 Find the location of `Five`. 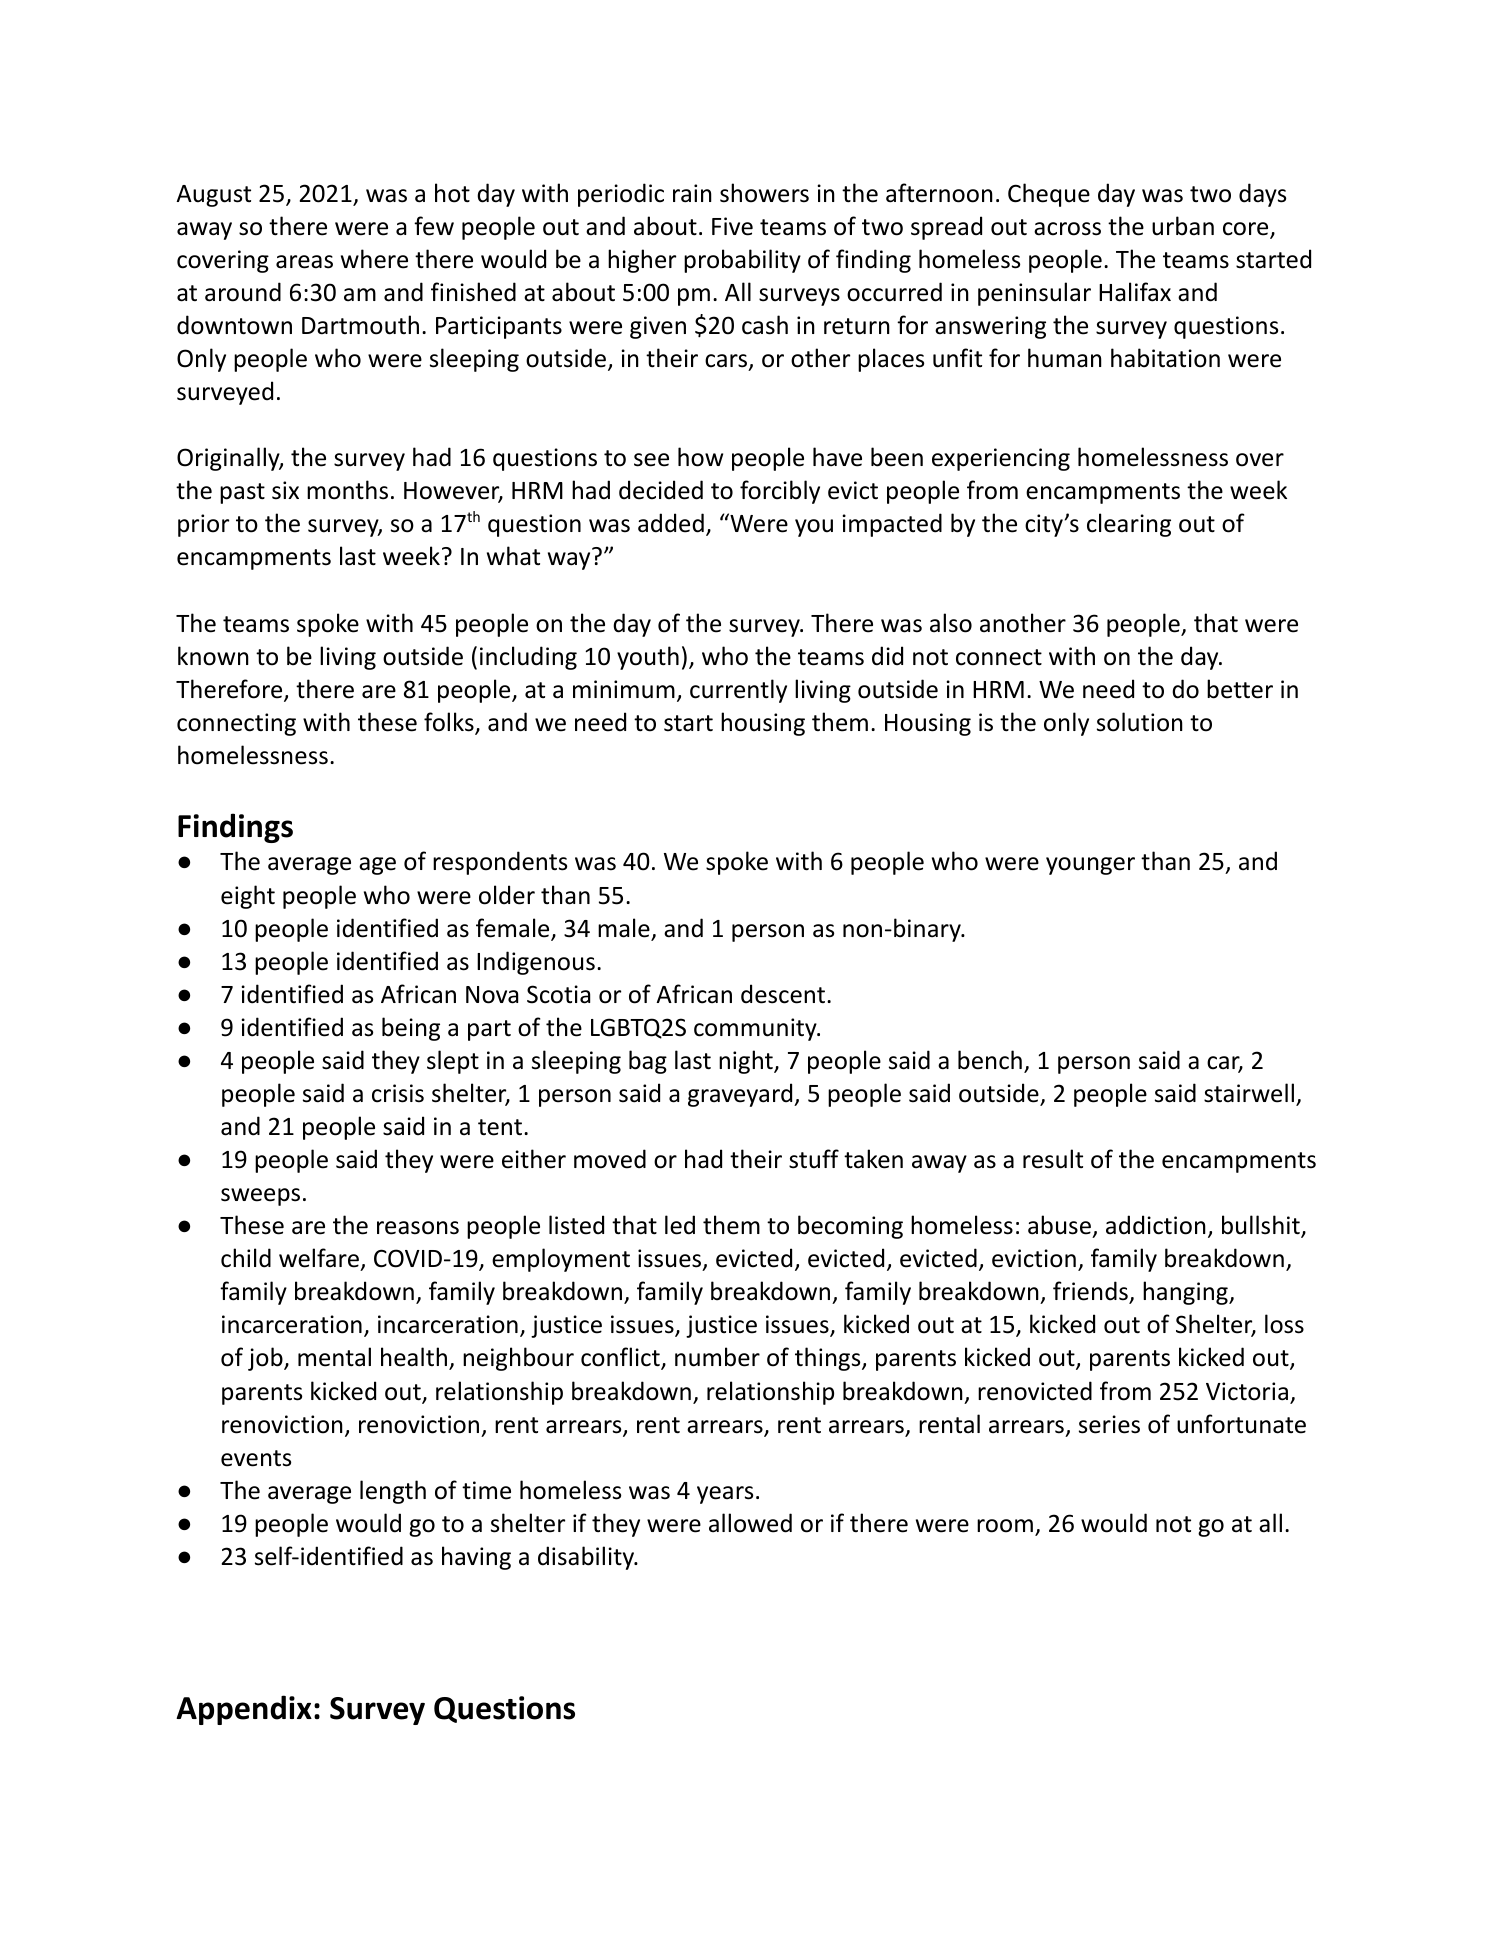

Five is located at coordinates (732, 226).
